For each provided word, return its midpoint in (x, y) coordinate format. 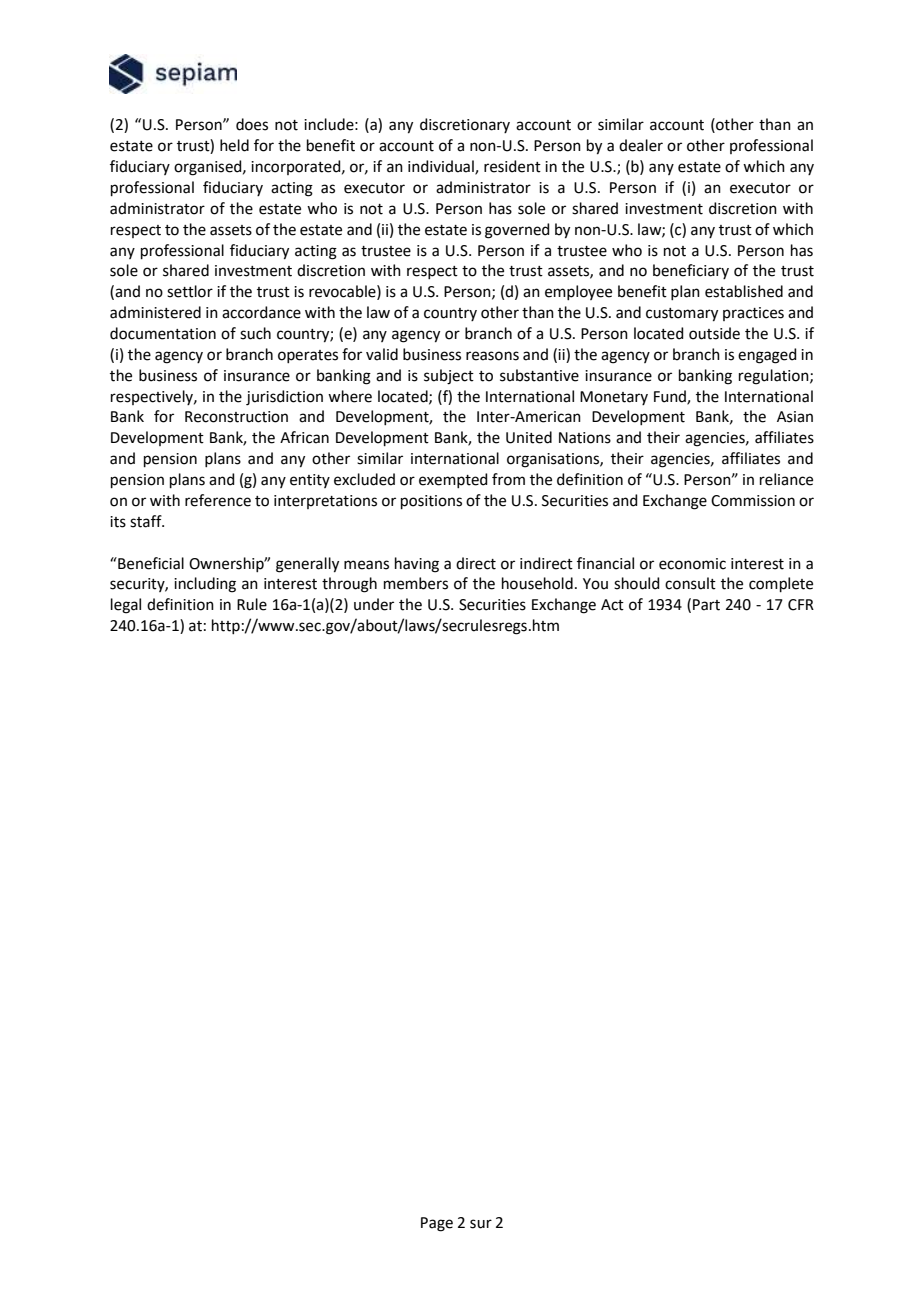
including (205, 585)
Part (706, 605)
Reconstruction (236, 417)
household (537, 583)
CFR (801, 605)
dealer (641, 145)
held (234, 145)
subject (449, 377)
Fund (671, 397)
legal (126, 606)
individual (442, 167)
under (374, 604)
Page (437, 1224)
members (416, 583)
